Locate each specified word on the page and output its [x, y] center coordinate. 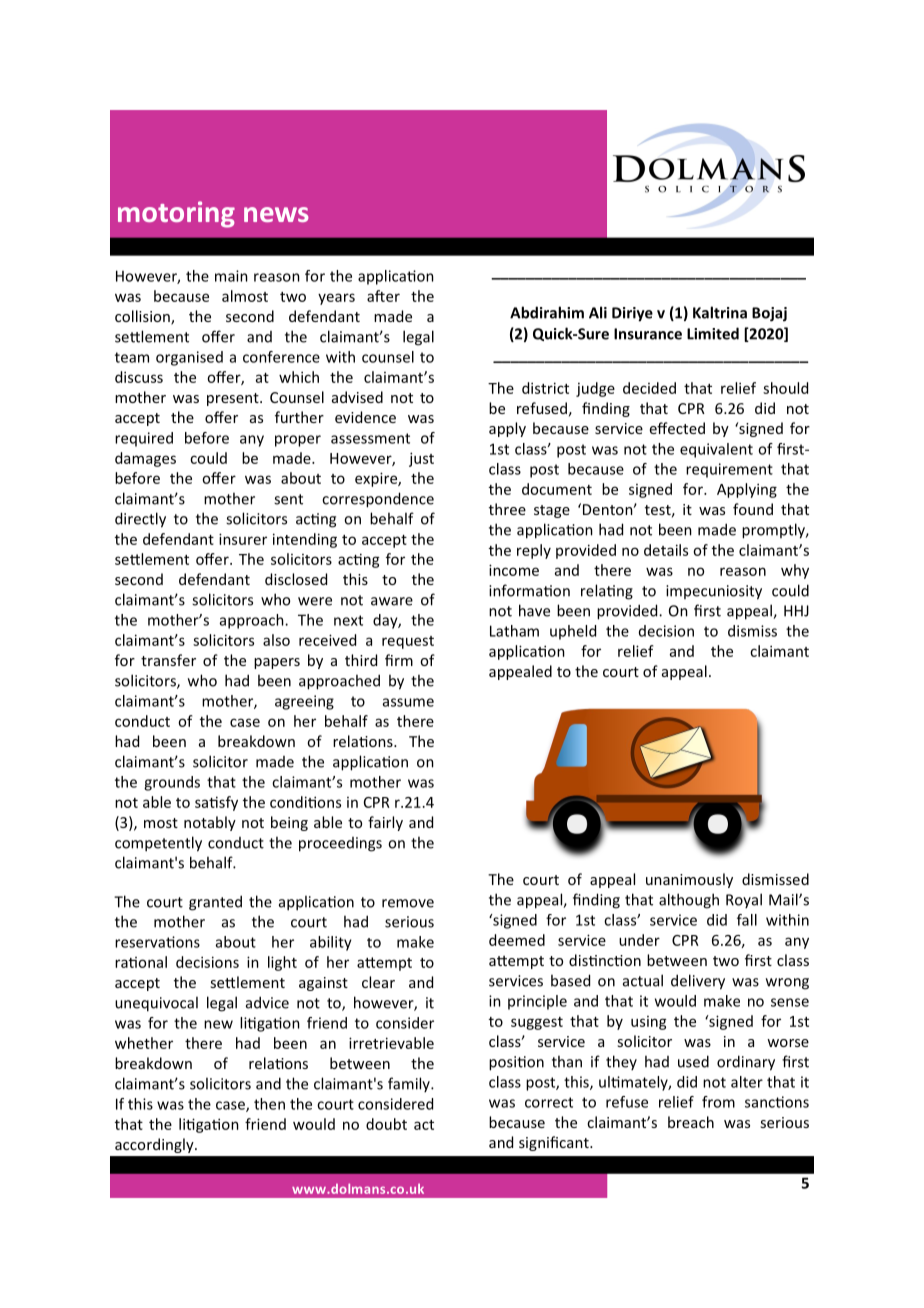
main [231, 276]
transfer [168, 660]
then [269, 1104]
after [383, 296]
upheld [573, 632]
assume [408, 702]
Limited [713, 333]
